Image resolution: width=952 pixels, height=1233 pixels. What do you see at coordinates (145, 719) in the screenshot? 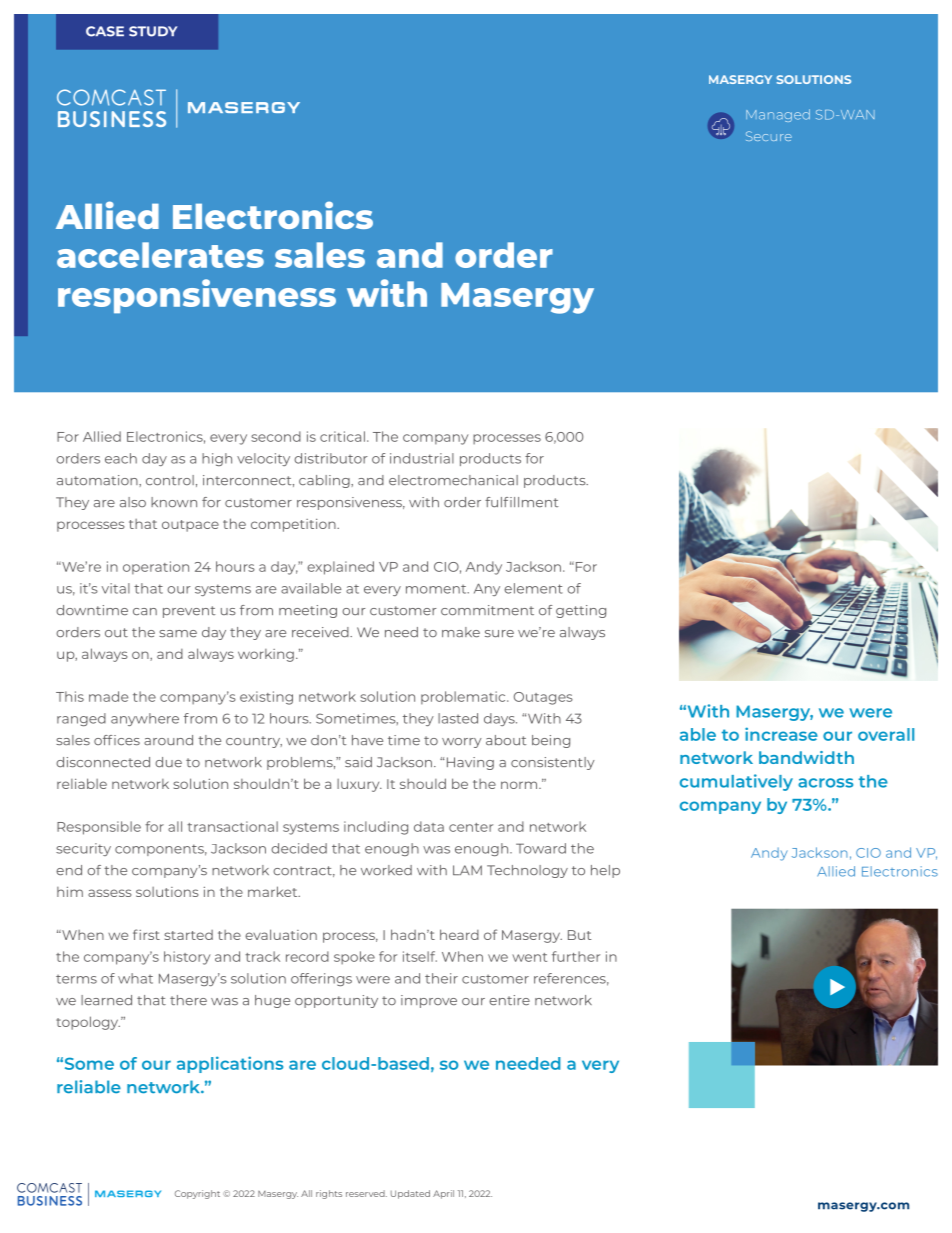
I see `anywhere` at bounding box center [145, 719].
